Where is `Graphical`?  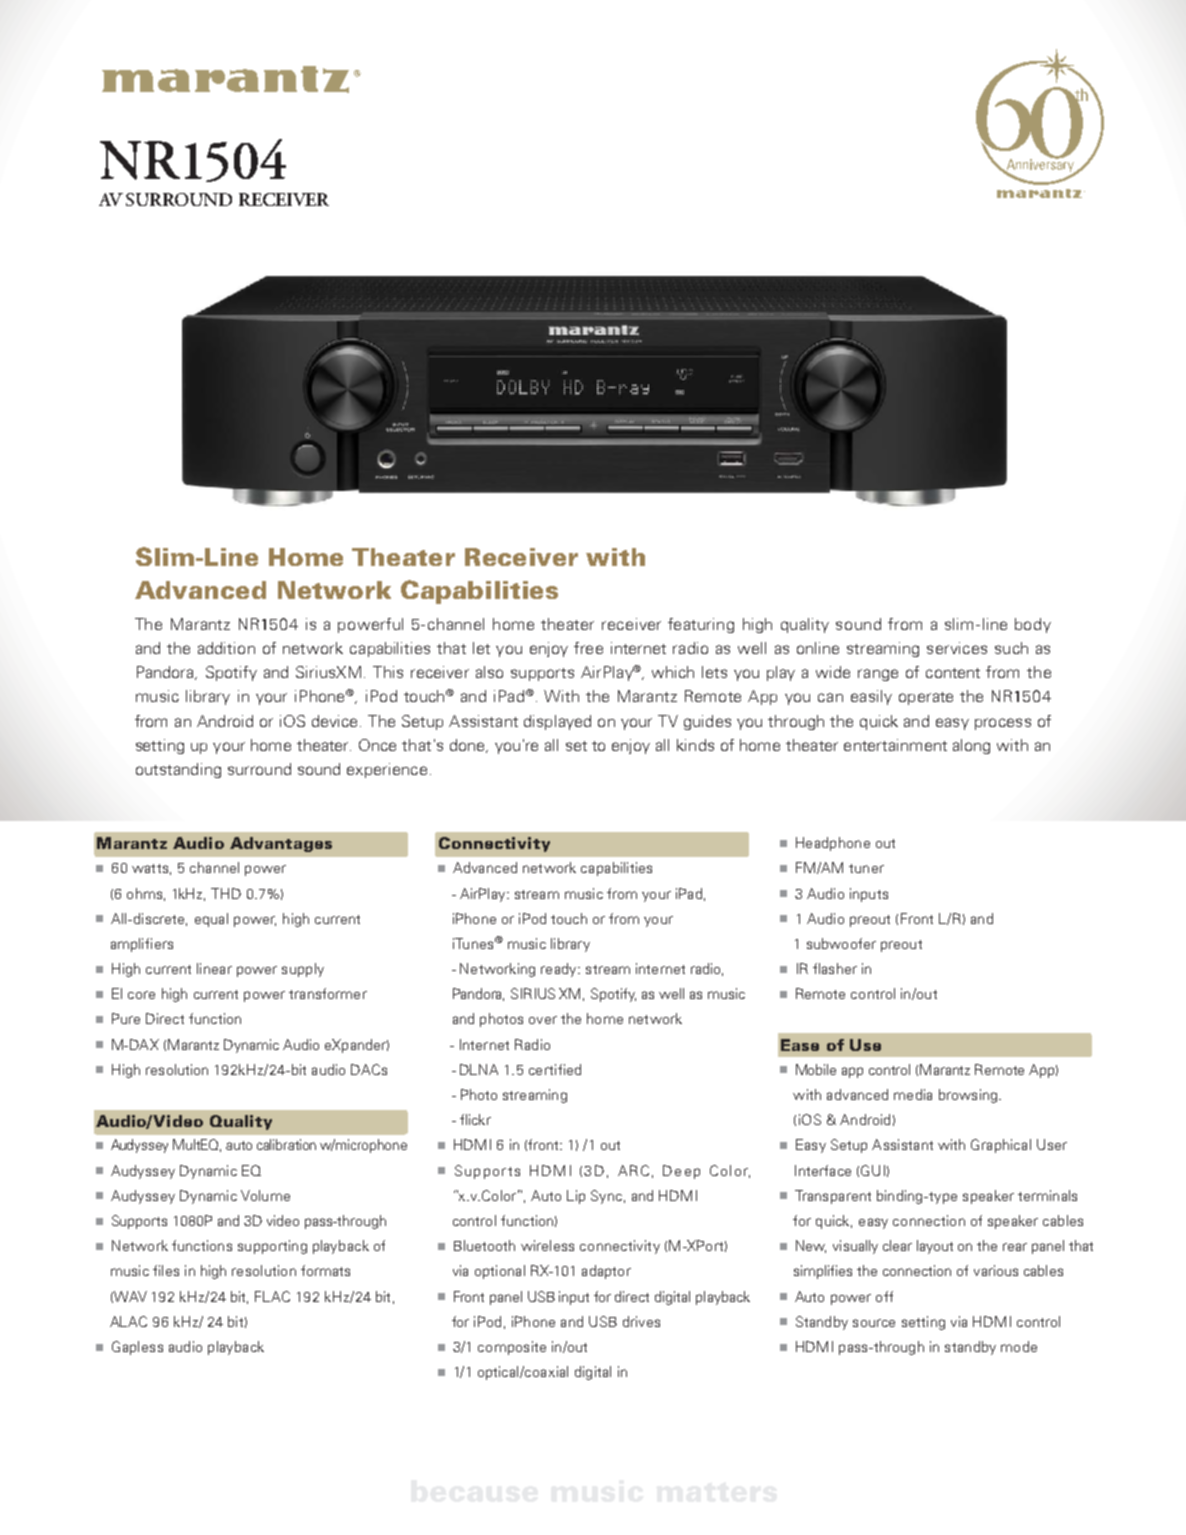 Graphical is located at coordinates (1001, 1146).
